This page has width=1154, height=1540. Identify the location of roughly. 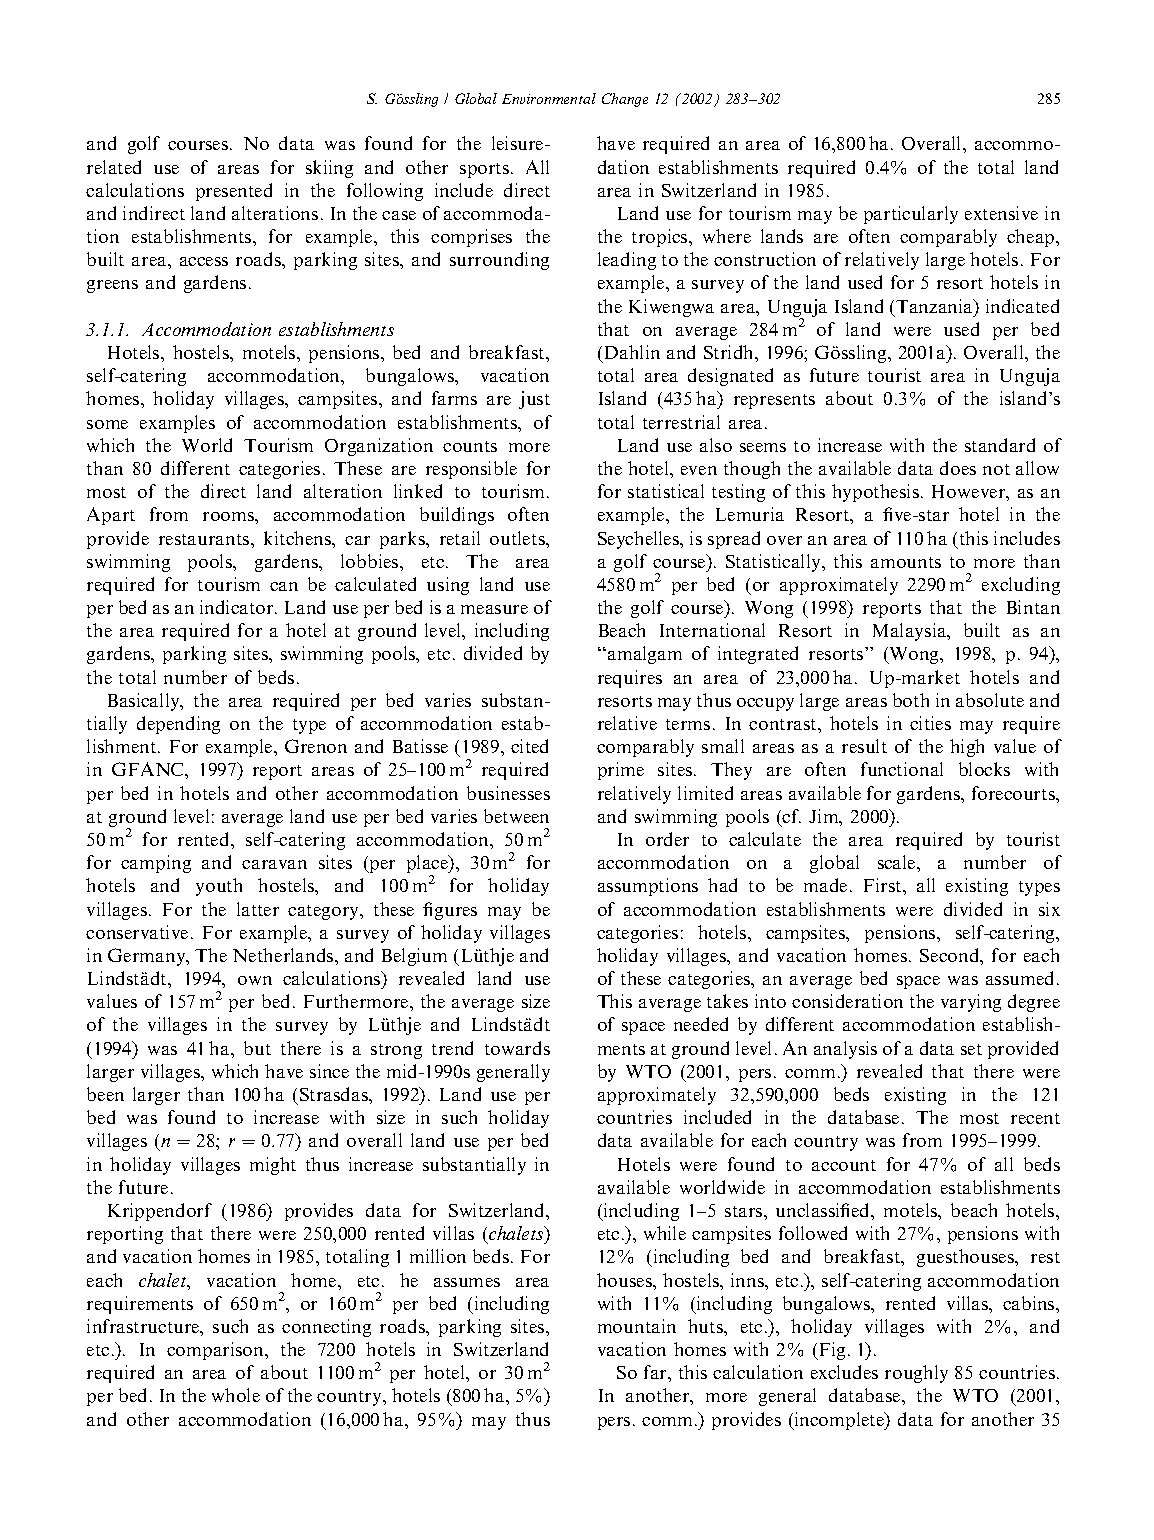
(916, 1374).
